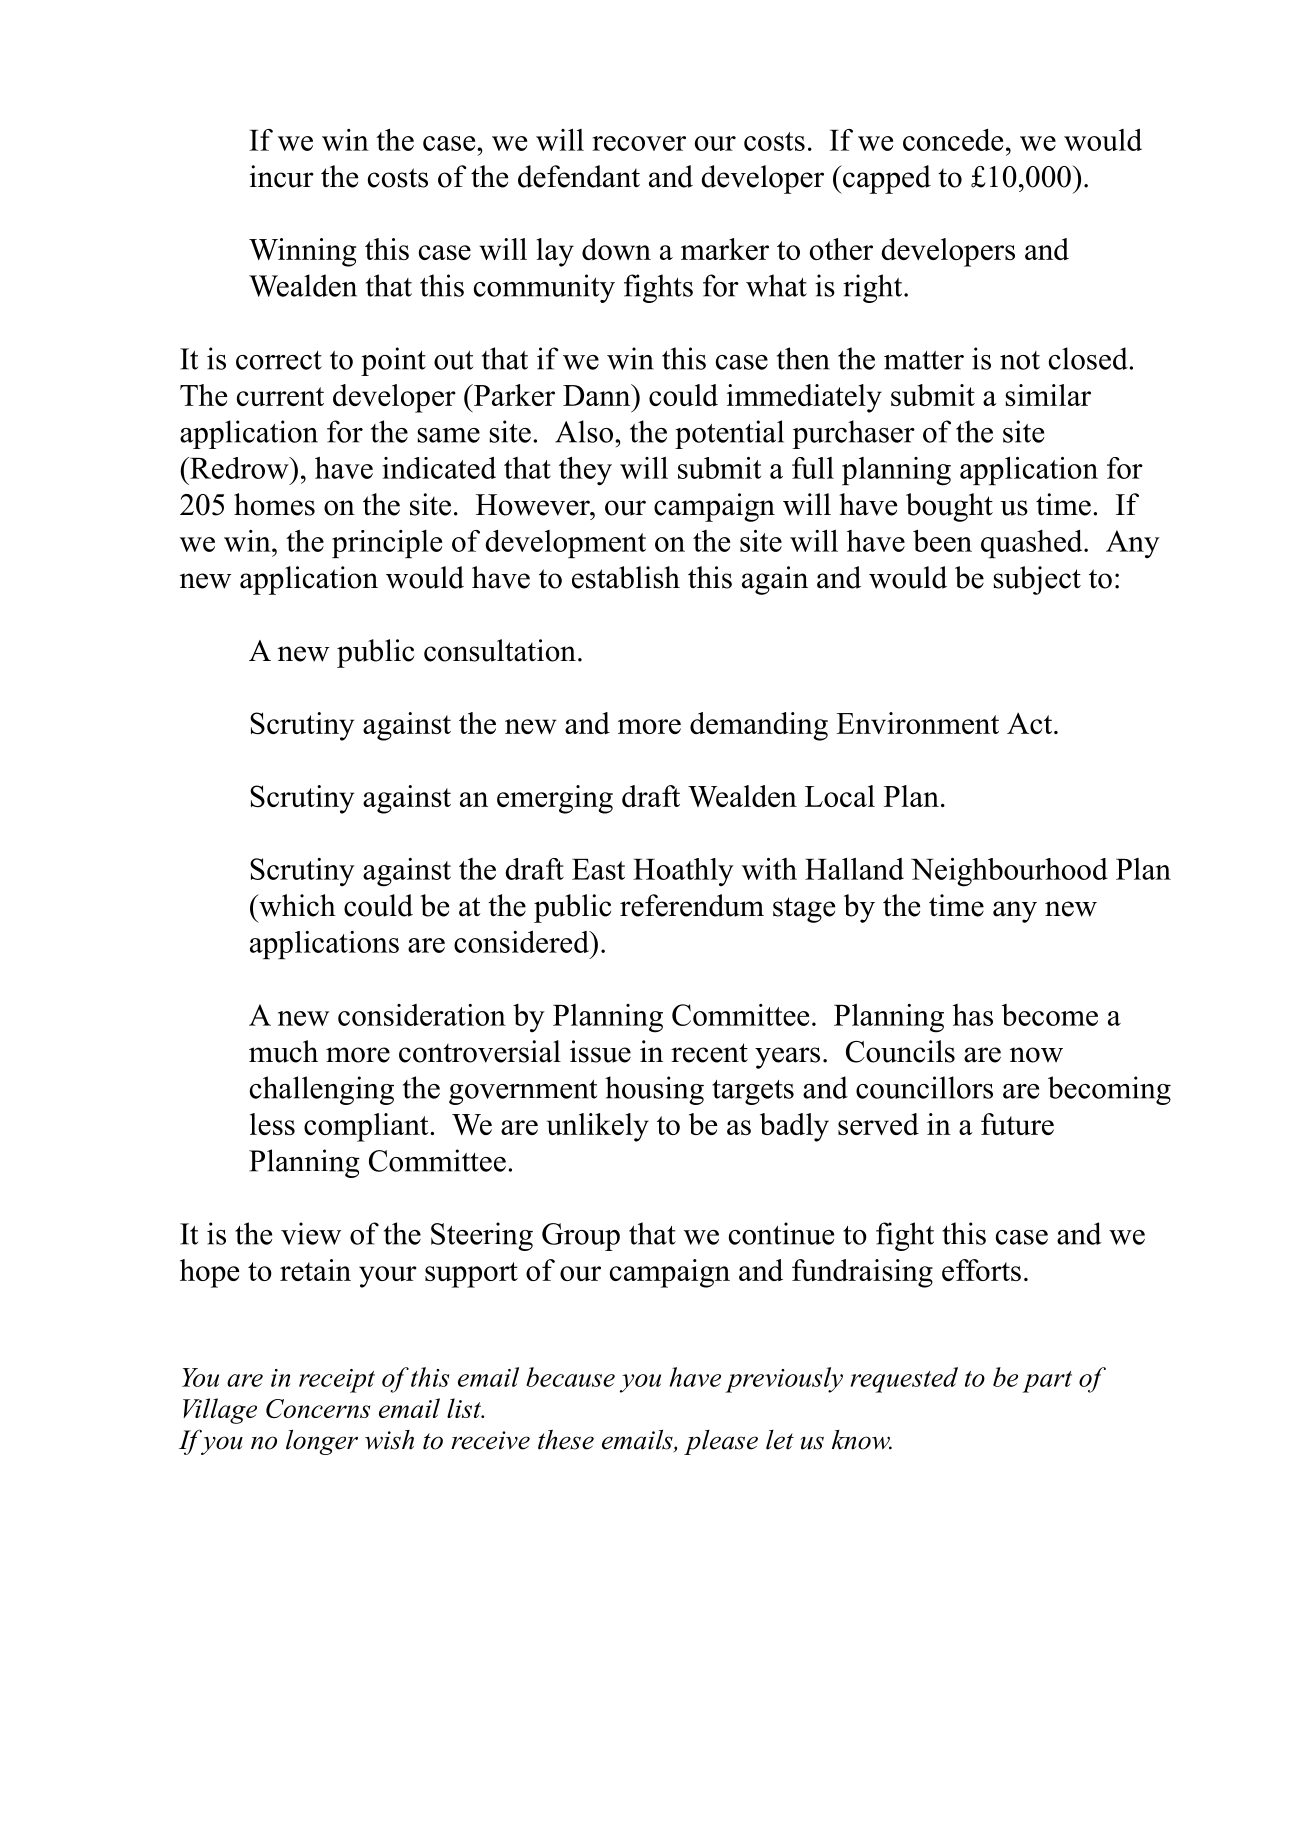 The height and width of the screenshot is (1825, 1289). I want to click on which, so click(296, 905).
